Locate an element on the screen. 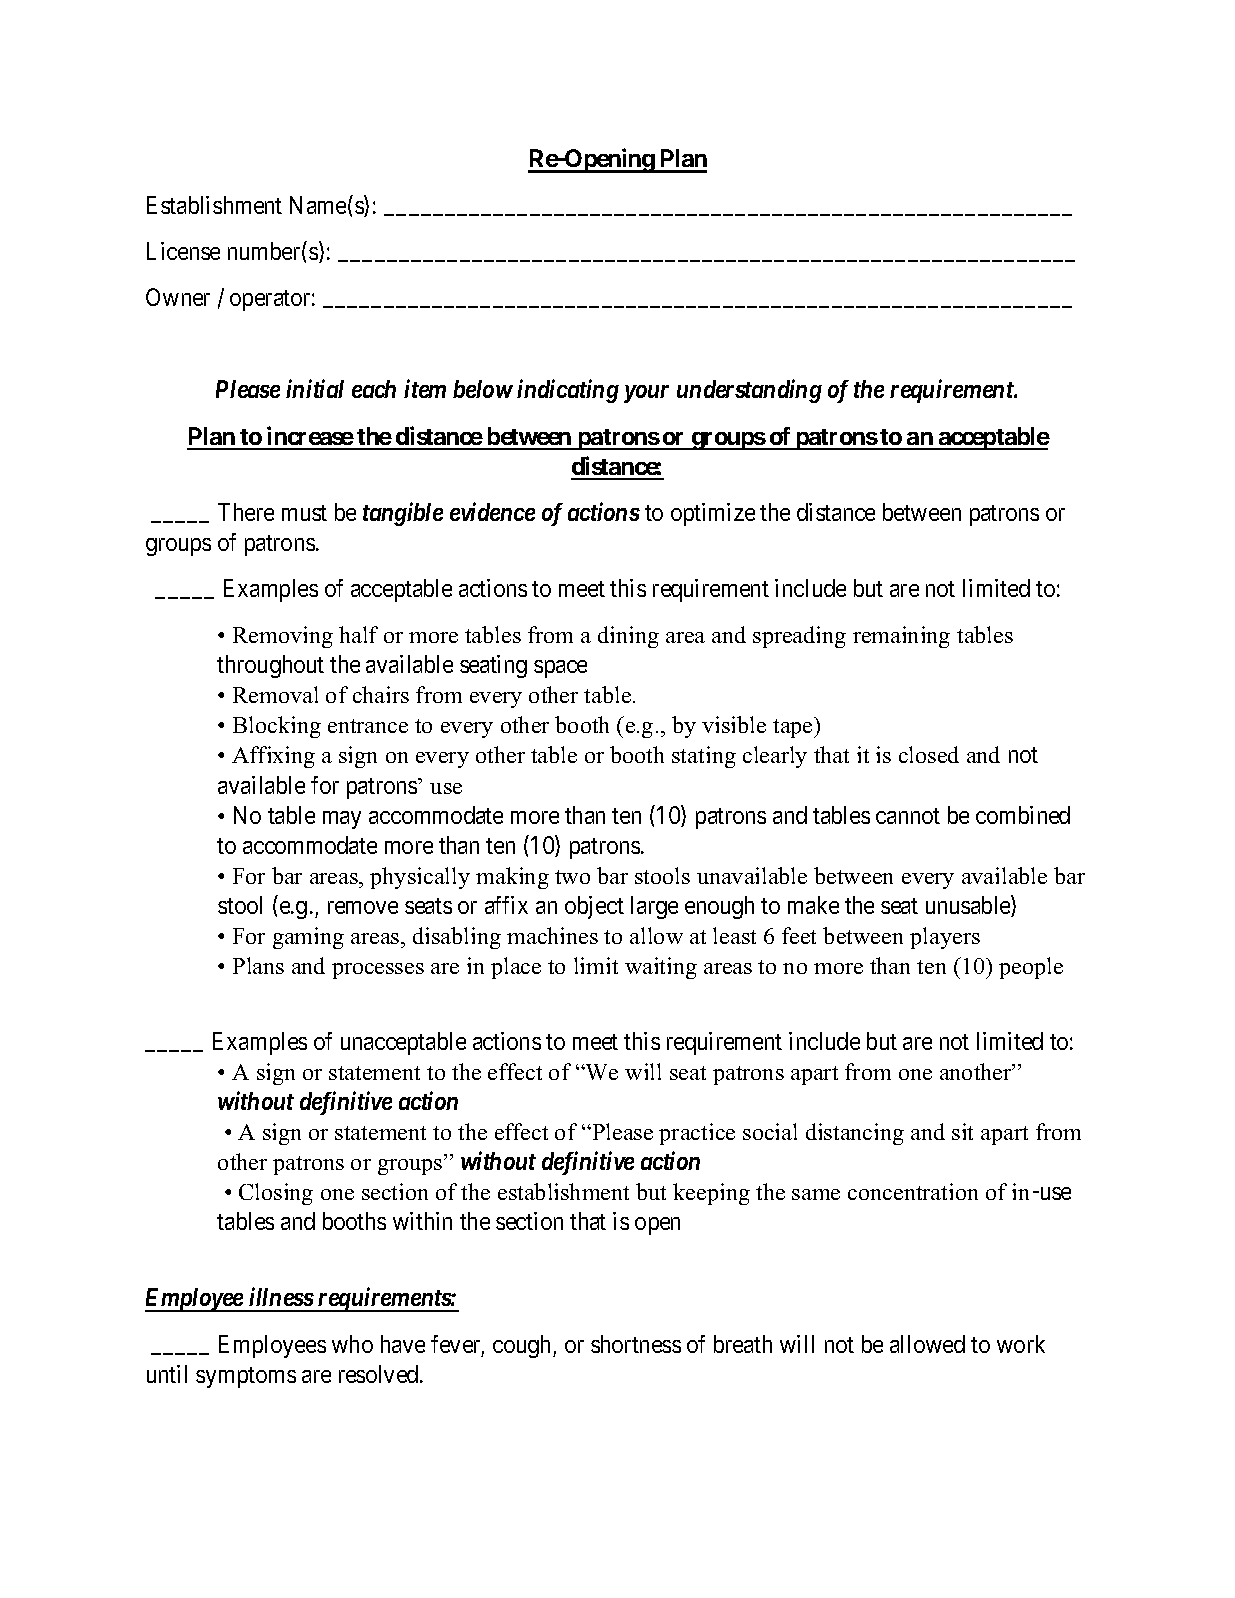  indicating is located at coordinates (568, 391).
